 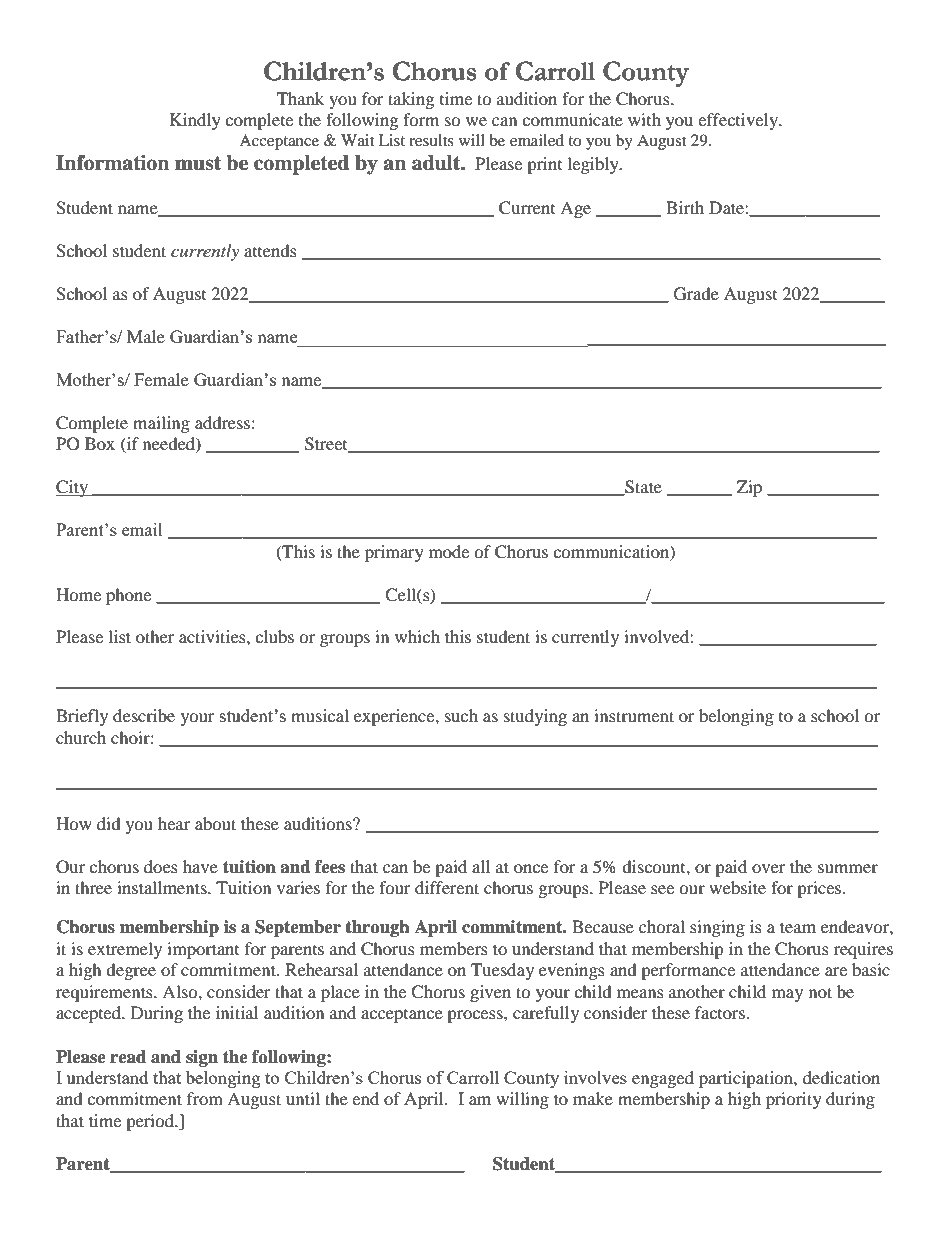 What do you see at coordinates (634, 715) in the image?
I see `instrument` at bounding box center [634, 715].
